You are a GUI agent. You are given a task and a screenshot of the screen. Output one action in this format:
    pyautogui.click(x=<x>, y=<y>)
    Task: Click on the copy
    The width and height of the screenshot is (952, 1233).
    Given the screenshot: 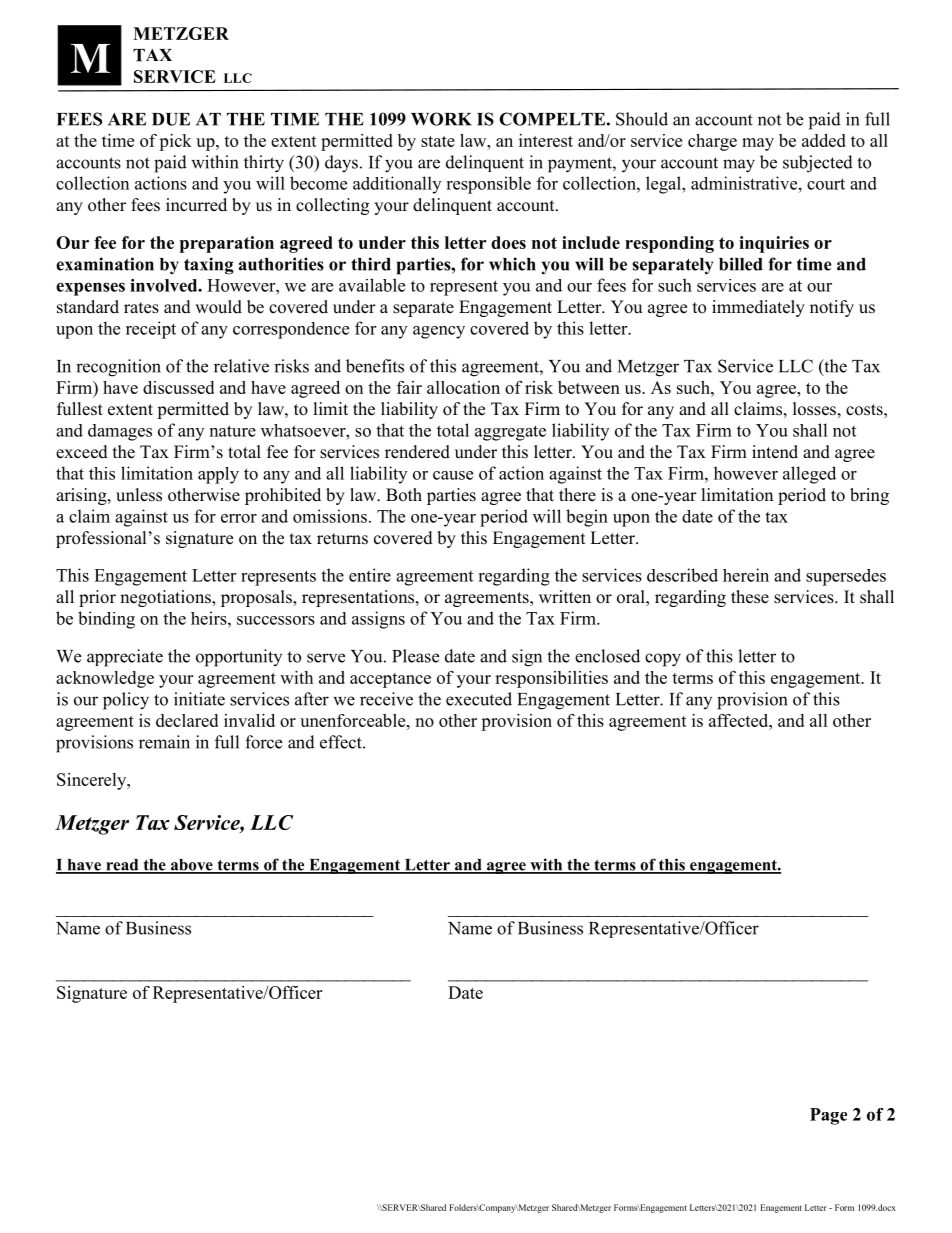 What is the action you would take?
    pyautogui.click(x=663, y=660)
